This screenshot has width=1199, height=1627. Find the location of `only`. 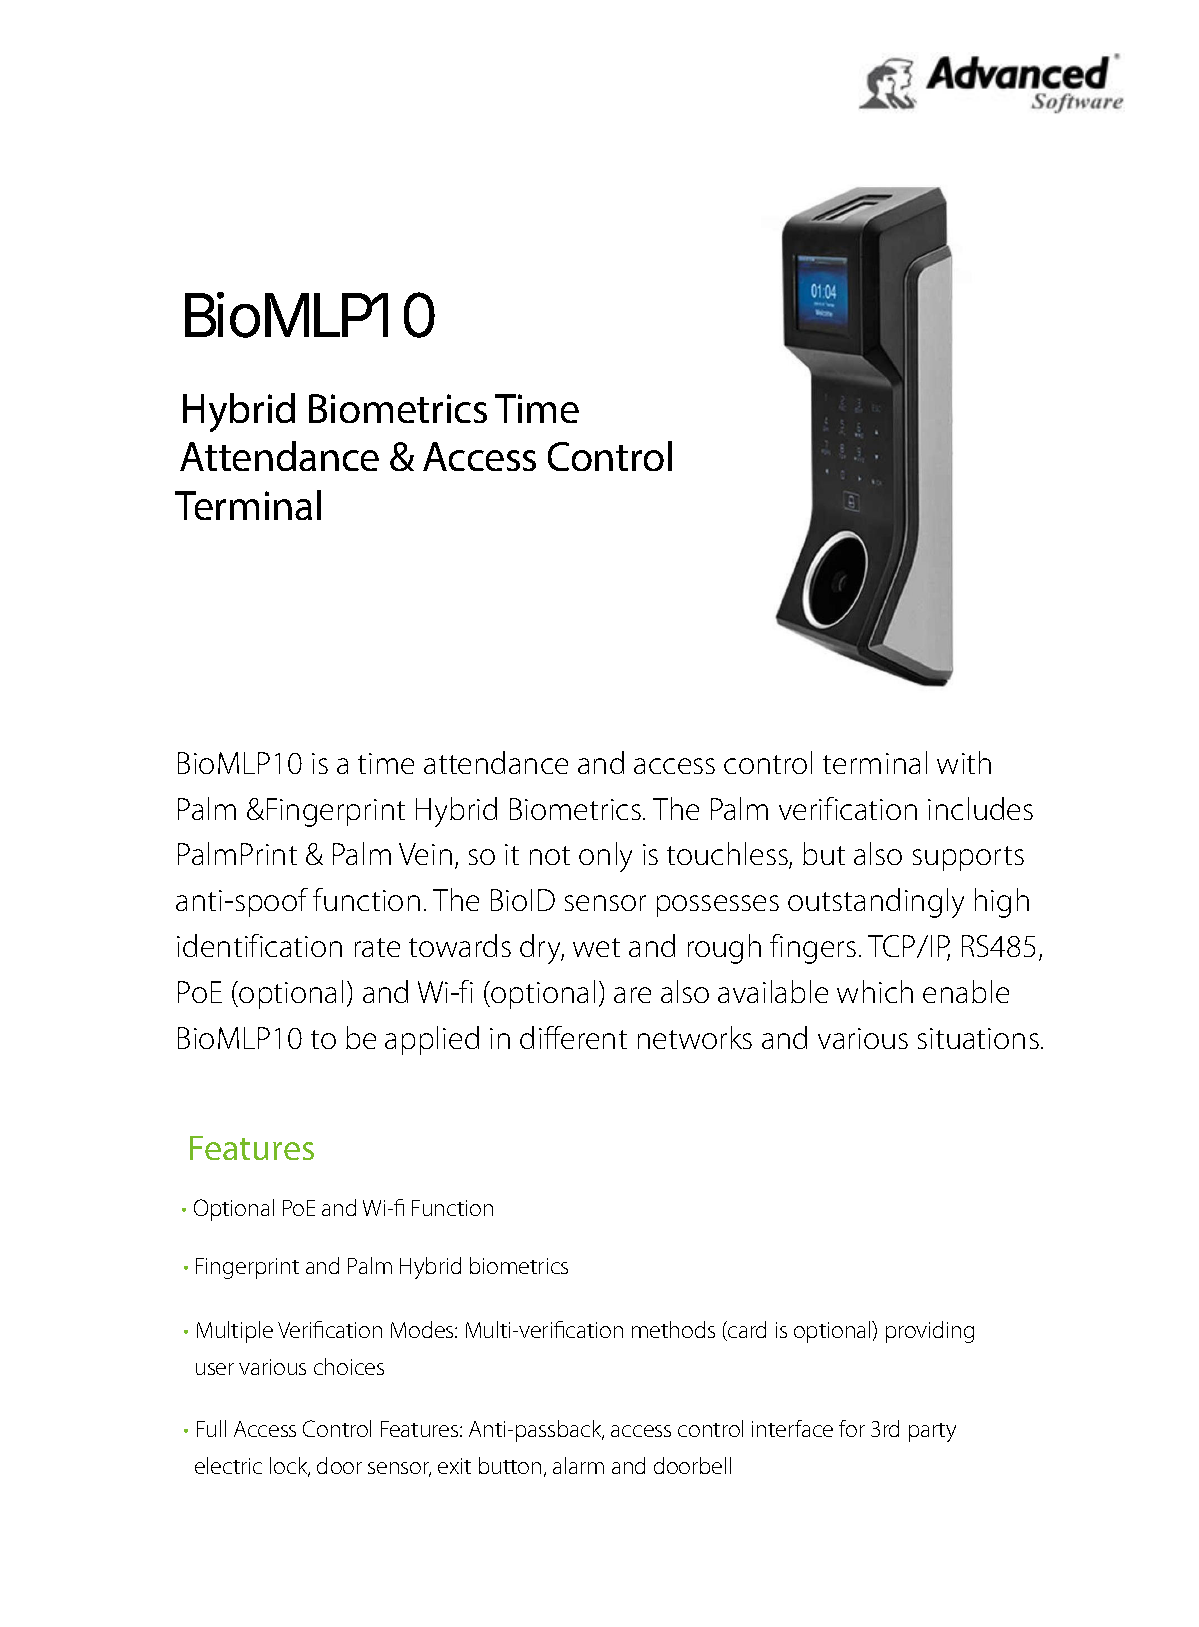

only is located at coordinates (605, 857).
